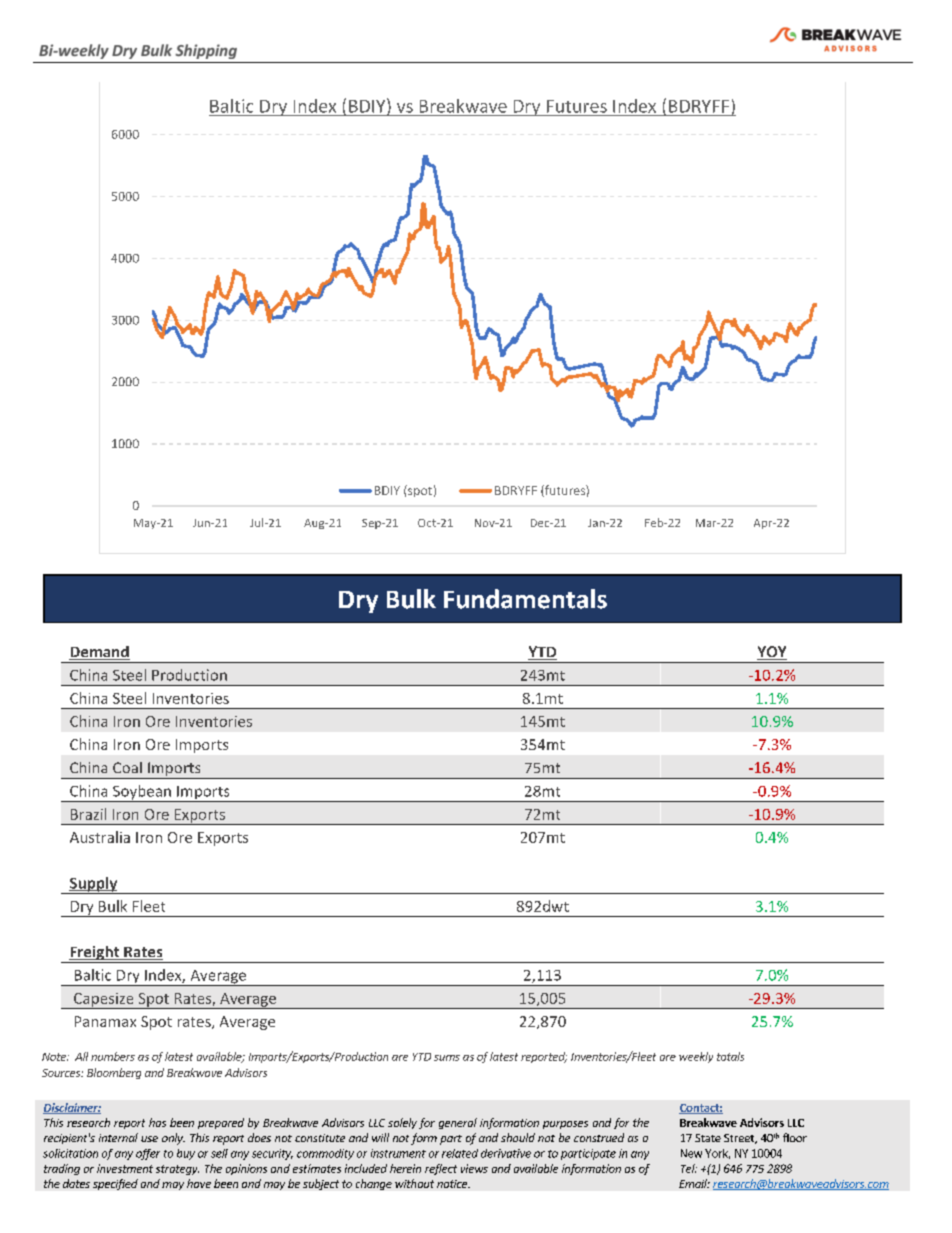 The height and width of the page is (1233, 952). I want to click on Brazil, so click(88, 814).
